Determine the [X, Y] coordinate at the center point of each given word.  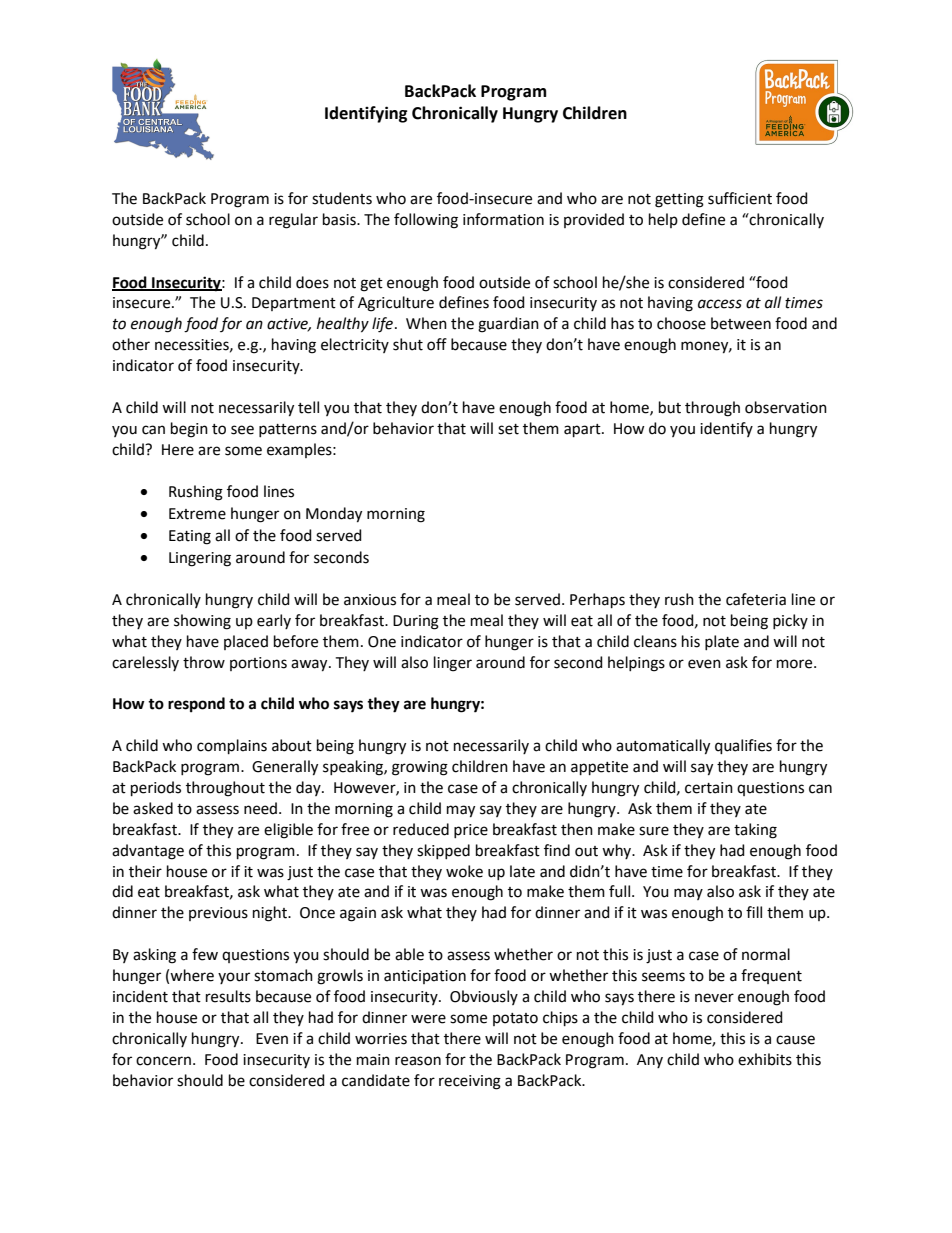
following [426, 221]
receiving [470, 1082]
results [228, 996]
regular [293, 221]
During [416, 622]
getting [679, 200]
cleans [655, 641]
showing [202, 622]
